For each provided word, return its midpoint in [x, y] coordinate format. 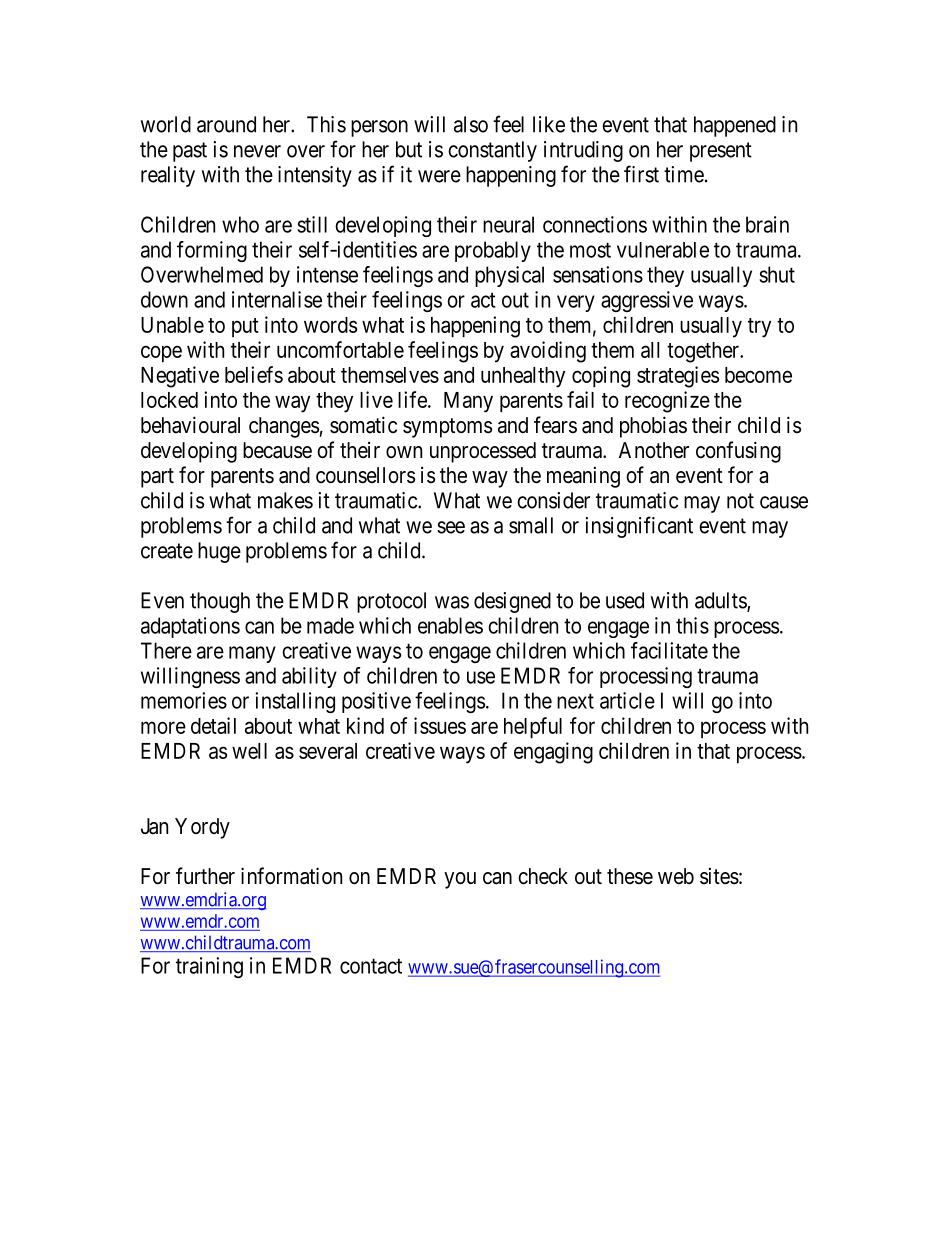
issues [440, 725]
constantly [492, 151]
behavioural [190, 425]
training [209, 967]
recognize [667, 402]
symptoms [447, 428]
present [721, 152]
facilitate [669, 650]
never [257, 151]
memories [184, 700]
